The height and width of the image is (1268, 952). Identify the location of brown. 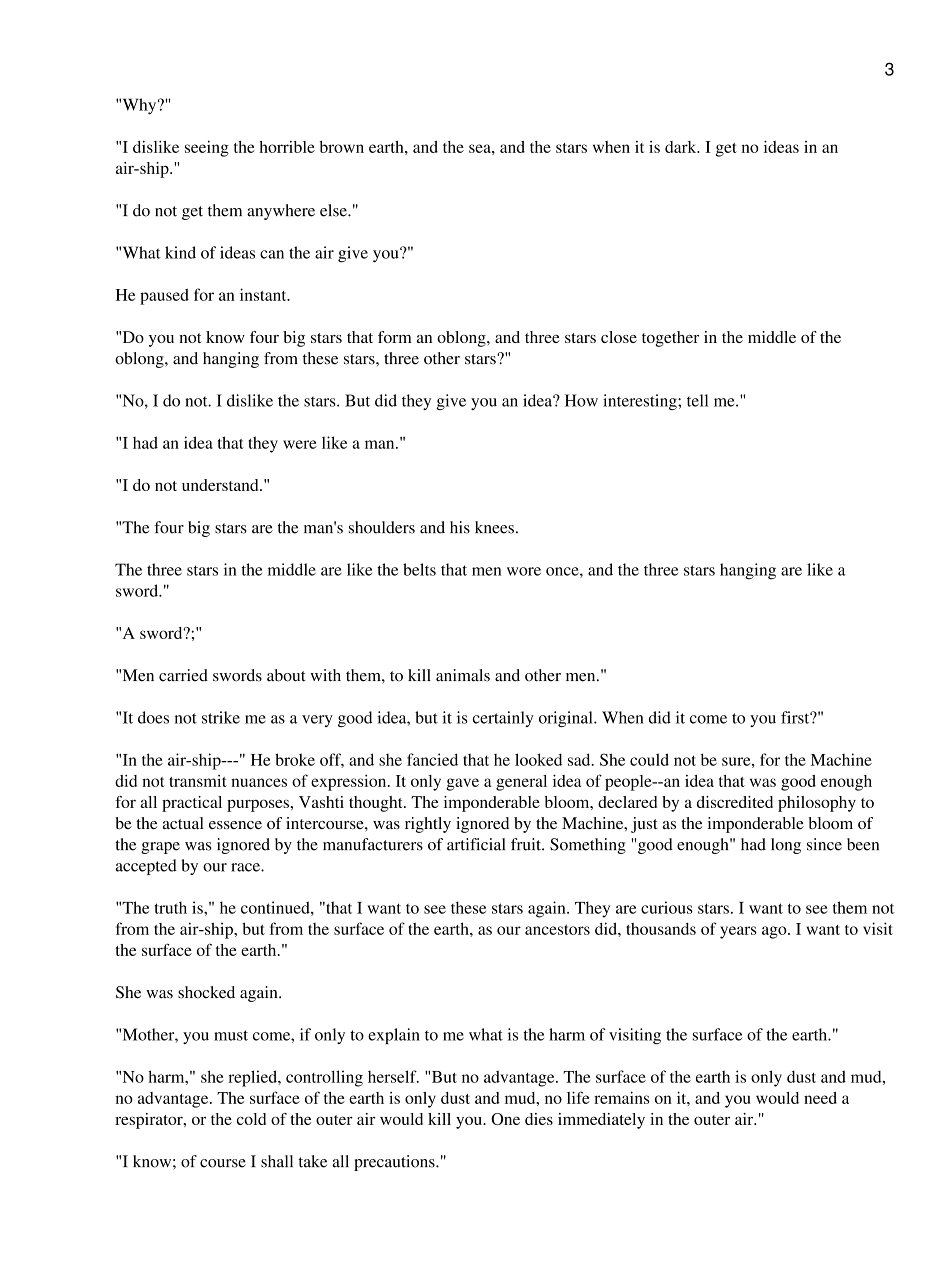
(341, 147).
